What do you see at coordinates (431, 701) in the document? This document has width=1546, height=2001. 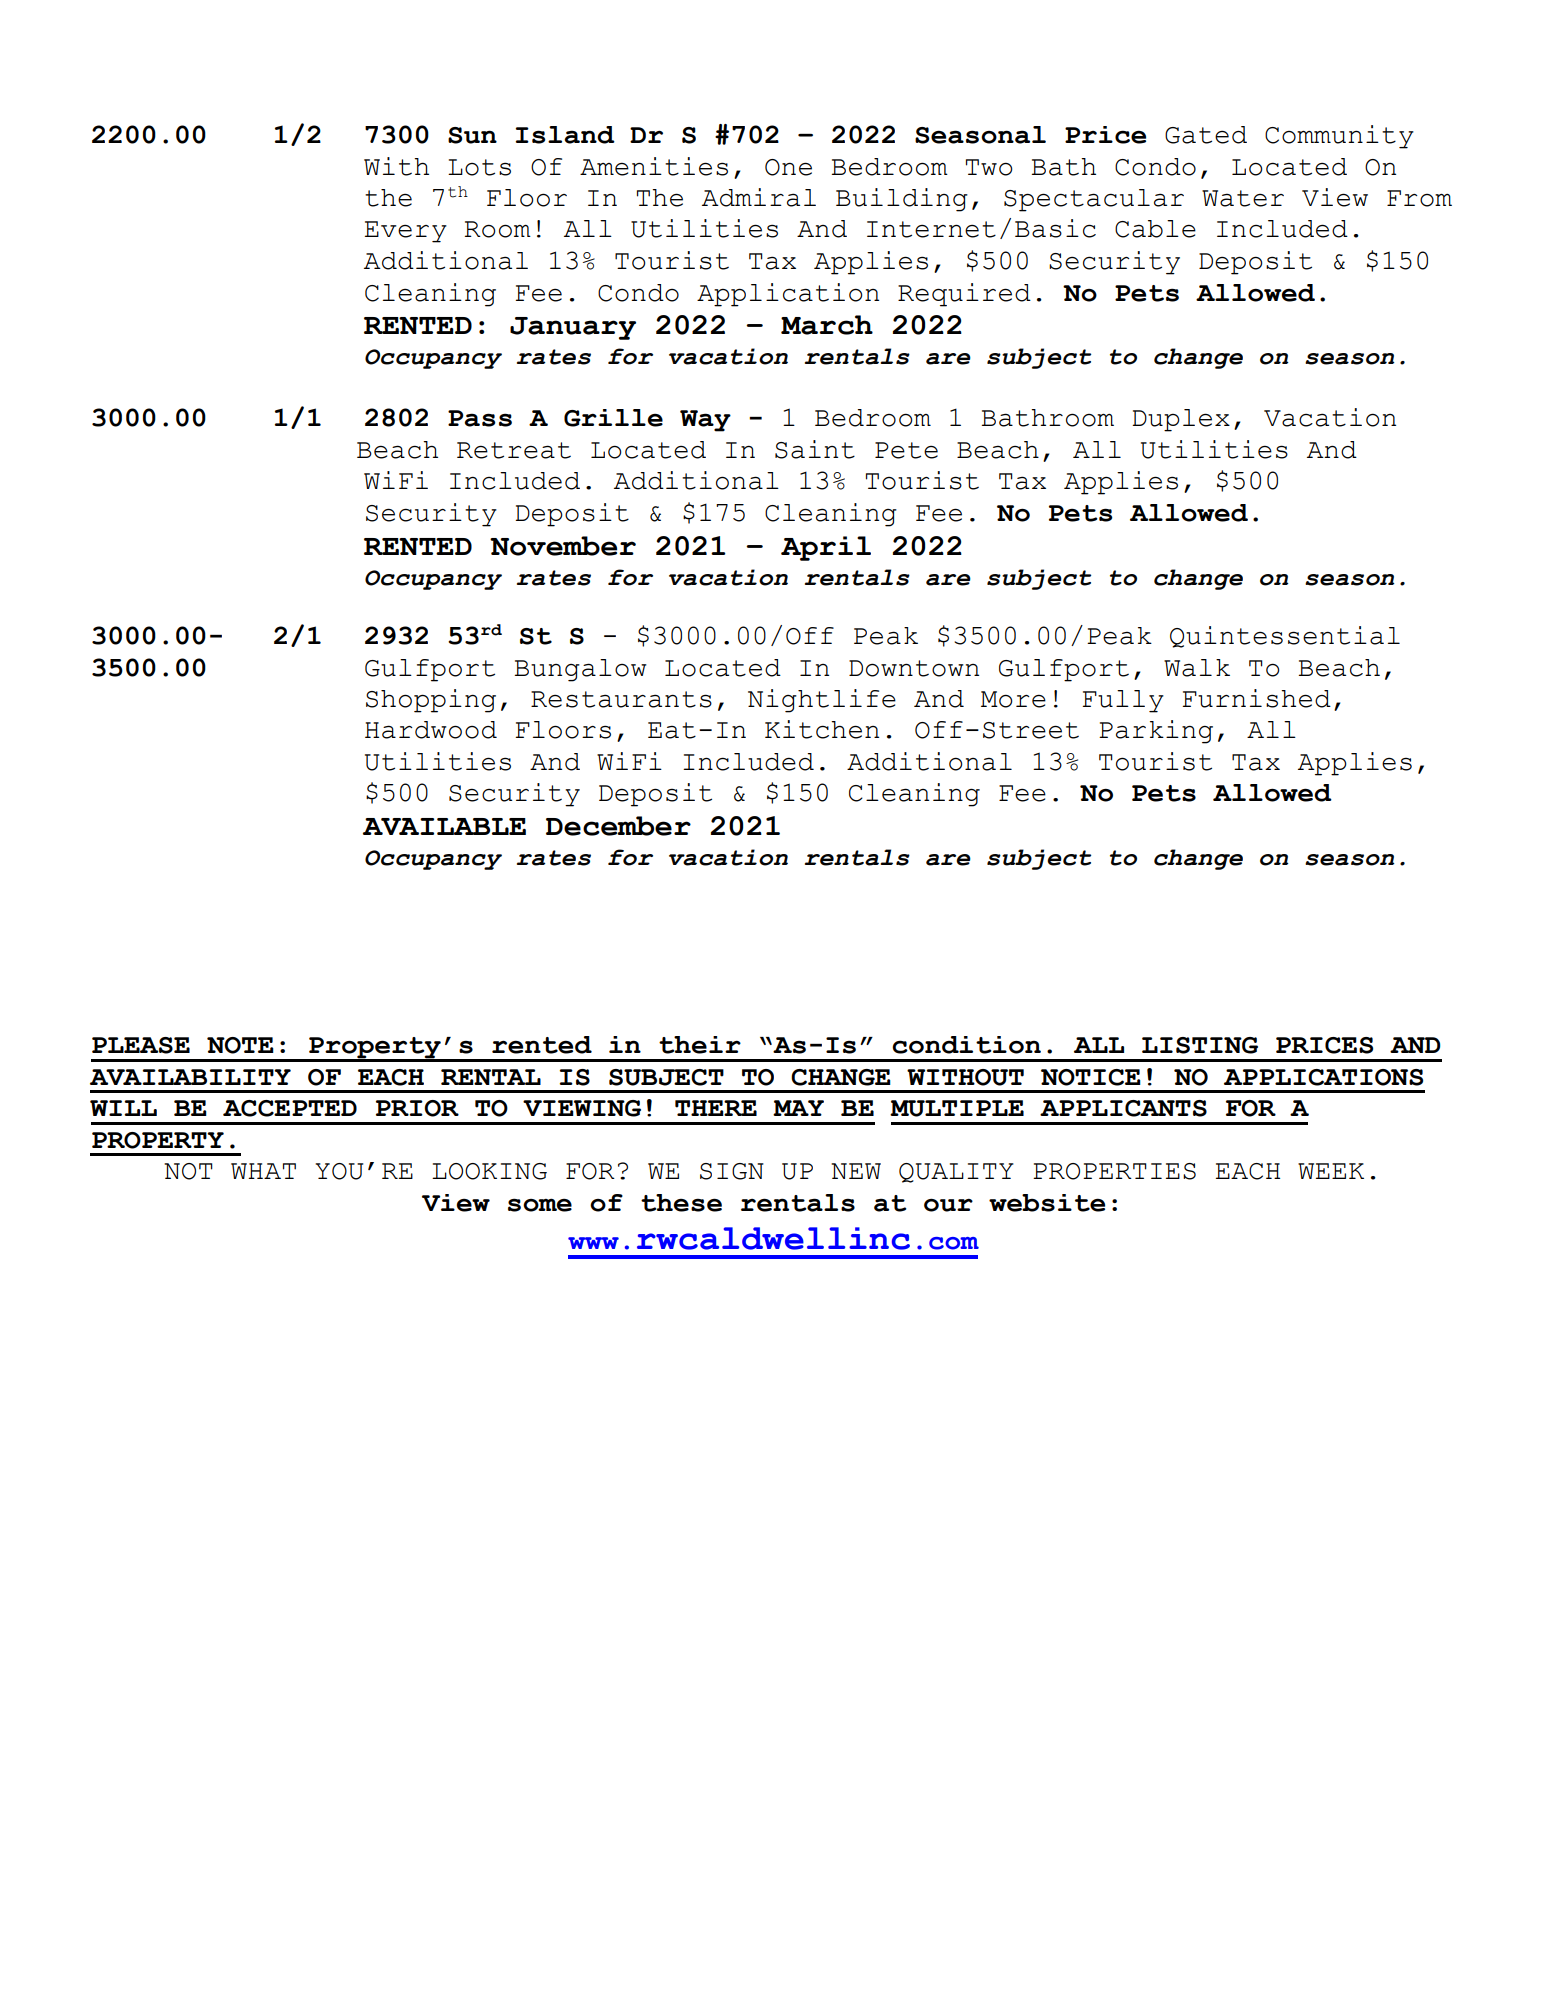 I see `Shopping` at bounding box center [431, 701].
